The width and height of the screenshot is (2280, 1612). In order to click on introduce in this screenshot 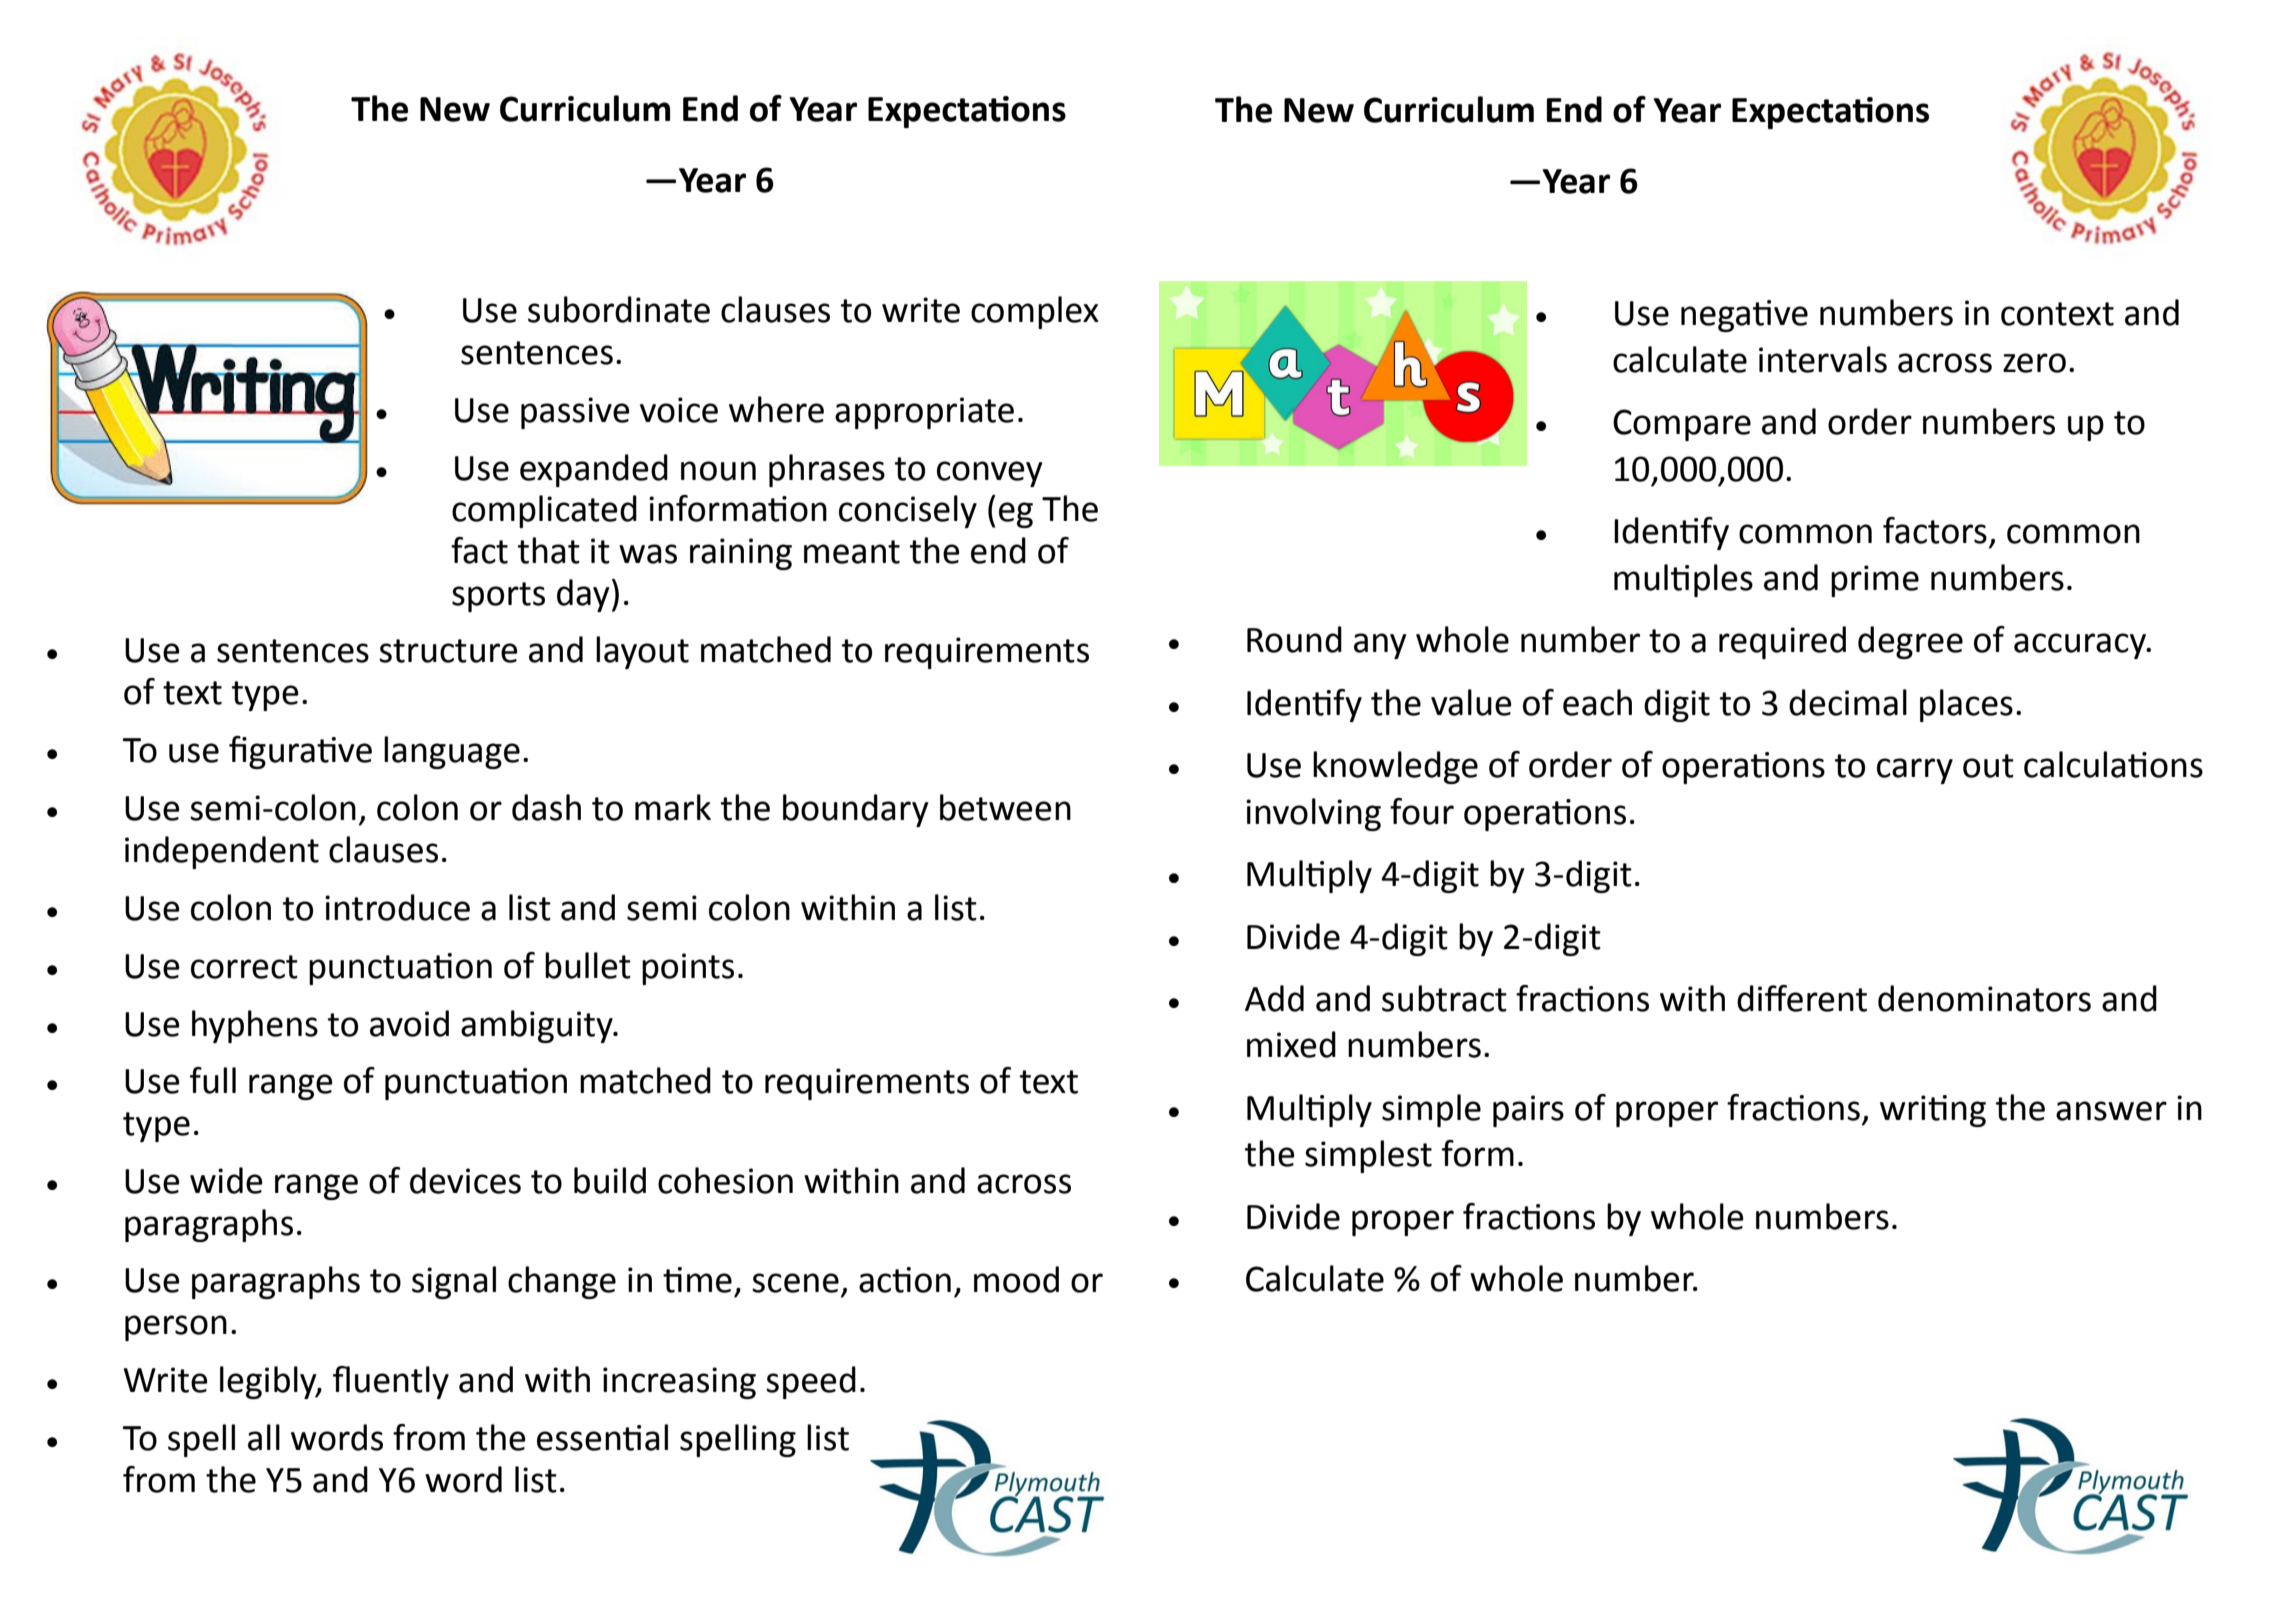, I will do `click(397, 907)`.
